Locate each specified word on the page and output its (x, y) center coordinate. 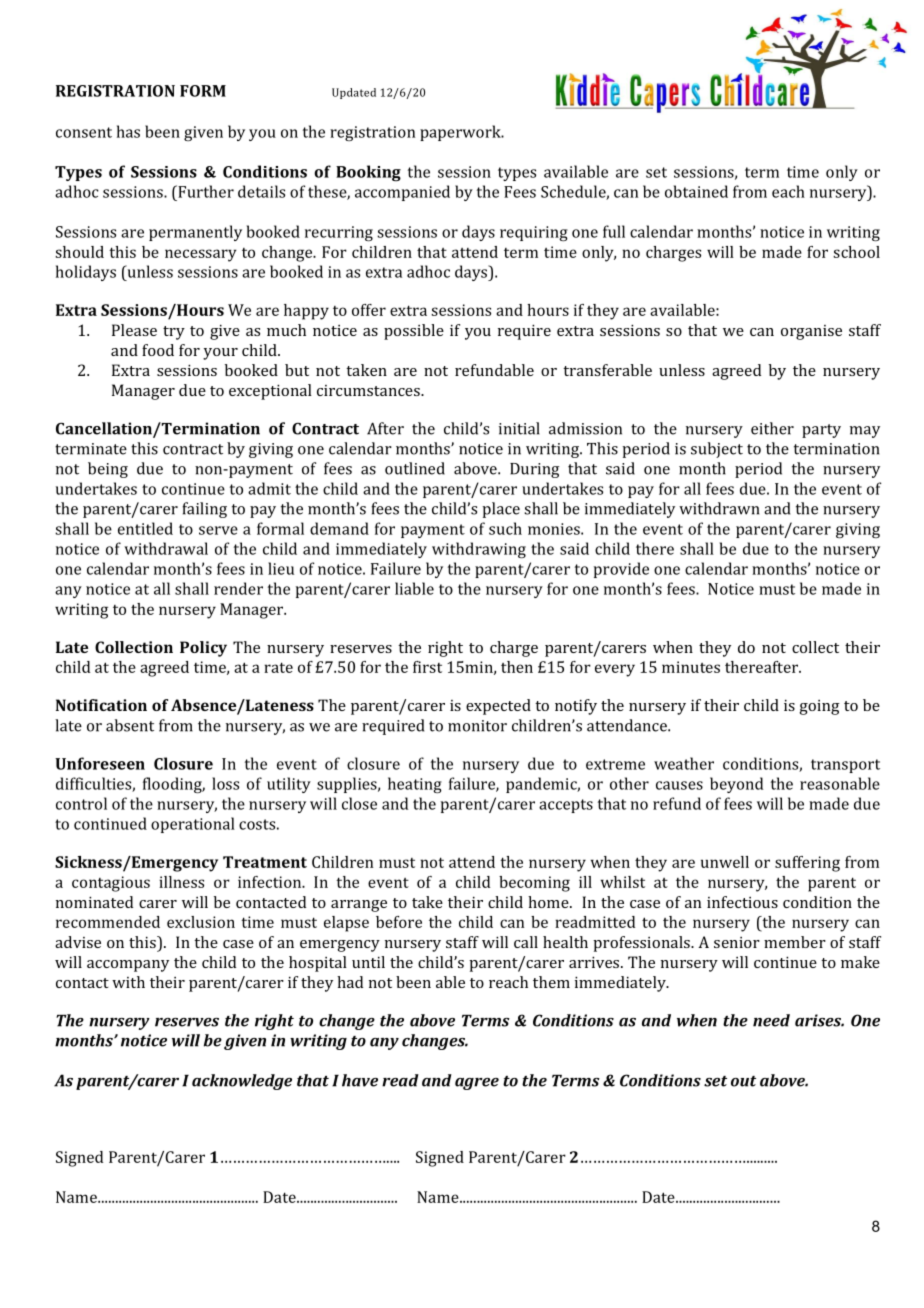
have (360, 1080)
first (427, 667)
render (238, 588)
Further (205, 191)
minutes (691, 667)
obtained (696, 191)
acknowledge (242, 1082)
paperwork (461, 133)
